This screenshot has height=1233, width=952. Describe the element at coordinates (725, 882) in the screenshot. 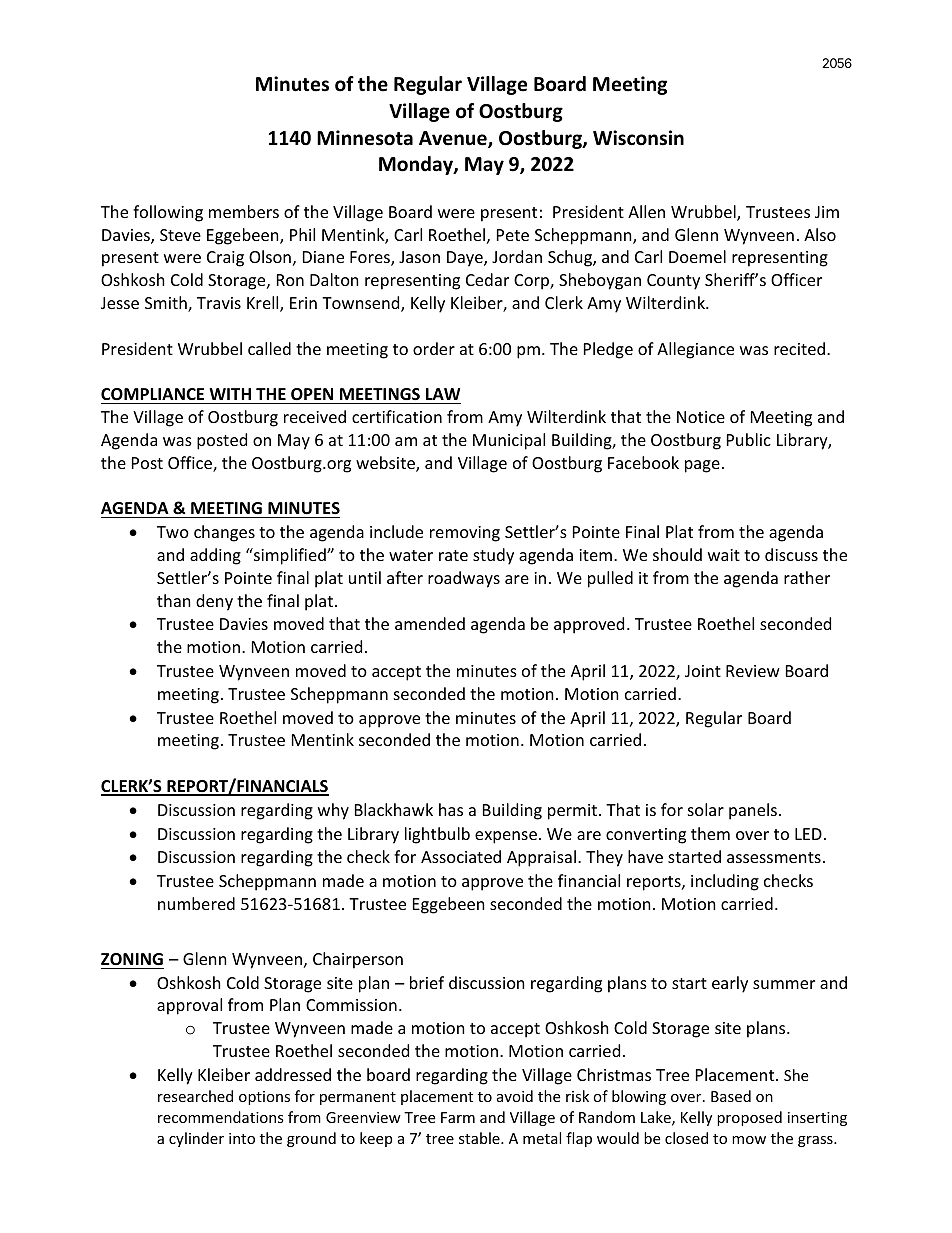

I see `including` at that location.
